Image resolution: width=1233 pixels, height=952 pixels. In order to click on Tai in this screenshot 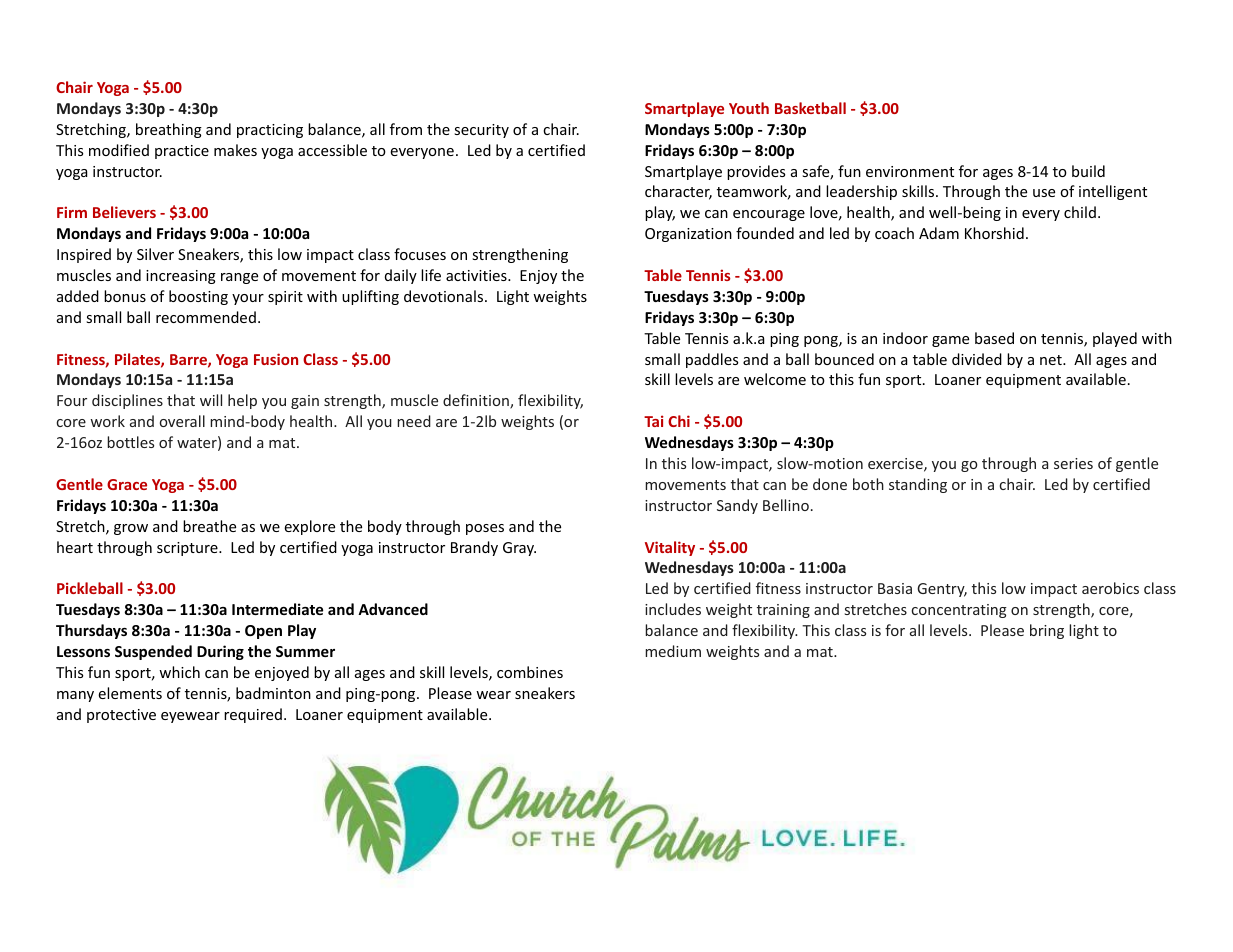, I will do `click(654, 421)`.
